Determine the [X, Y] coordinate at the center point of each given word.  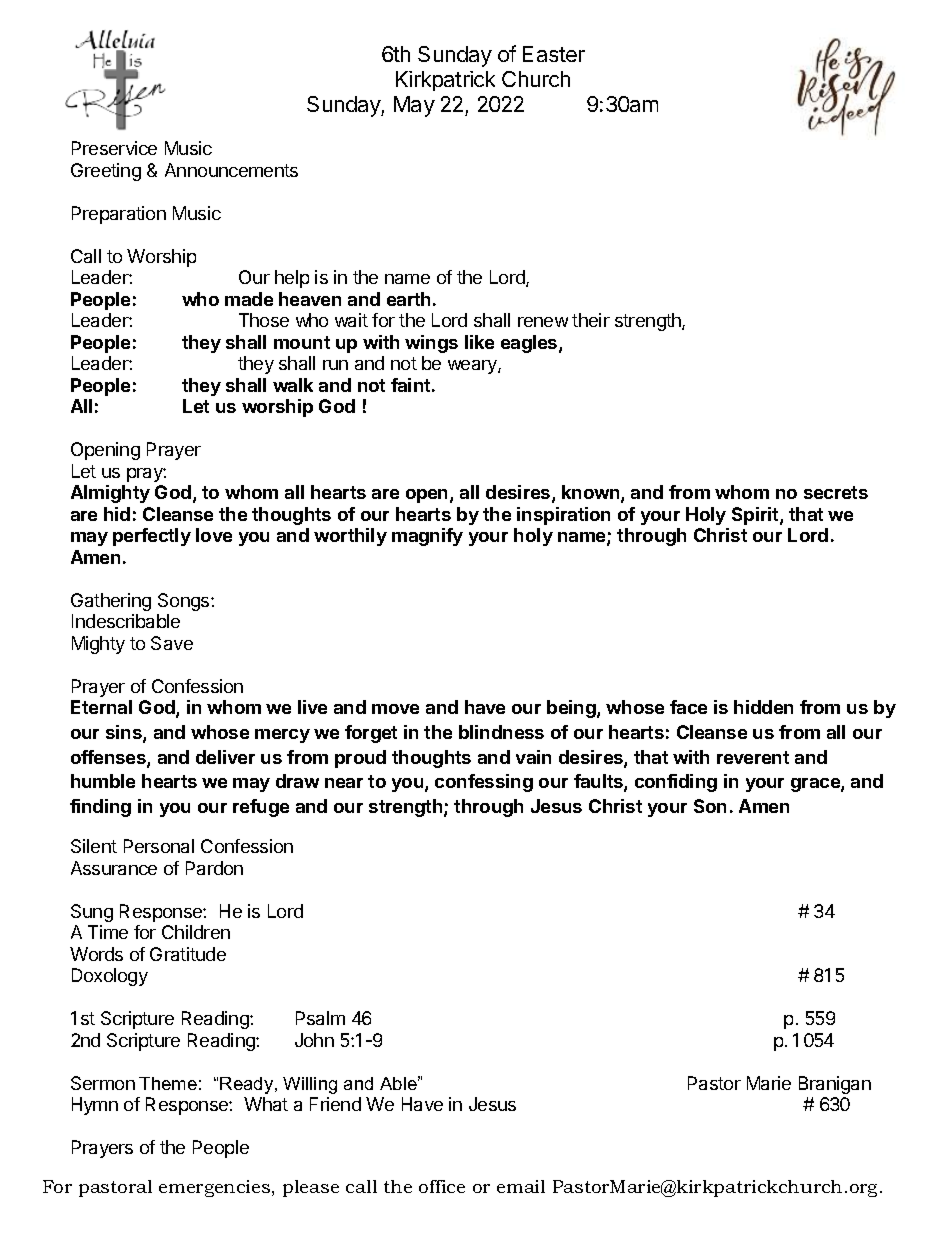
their [591, 320]
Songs [185, 602]
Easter [554, 54]
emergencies [214, 1188]
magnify [427, 537]
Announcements [231, 170]
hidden [763, 707]
